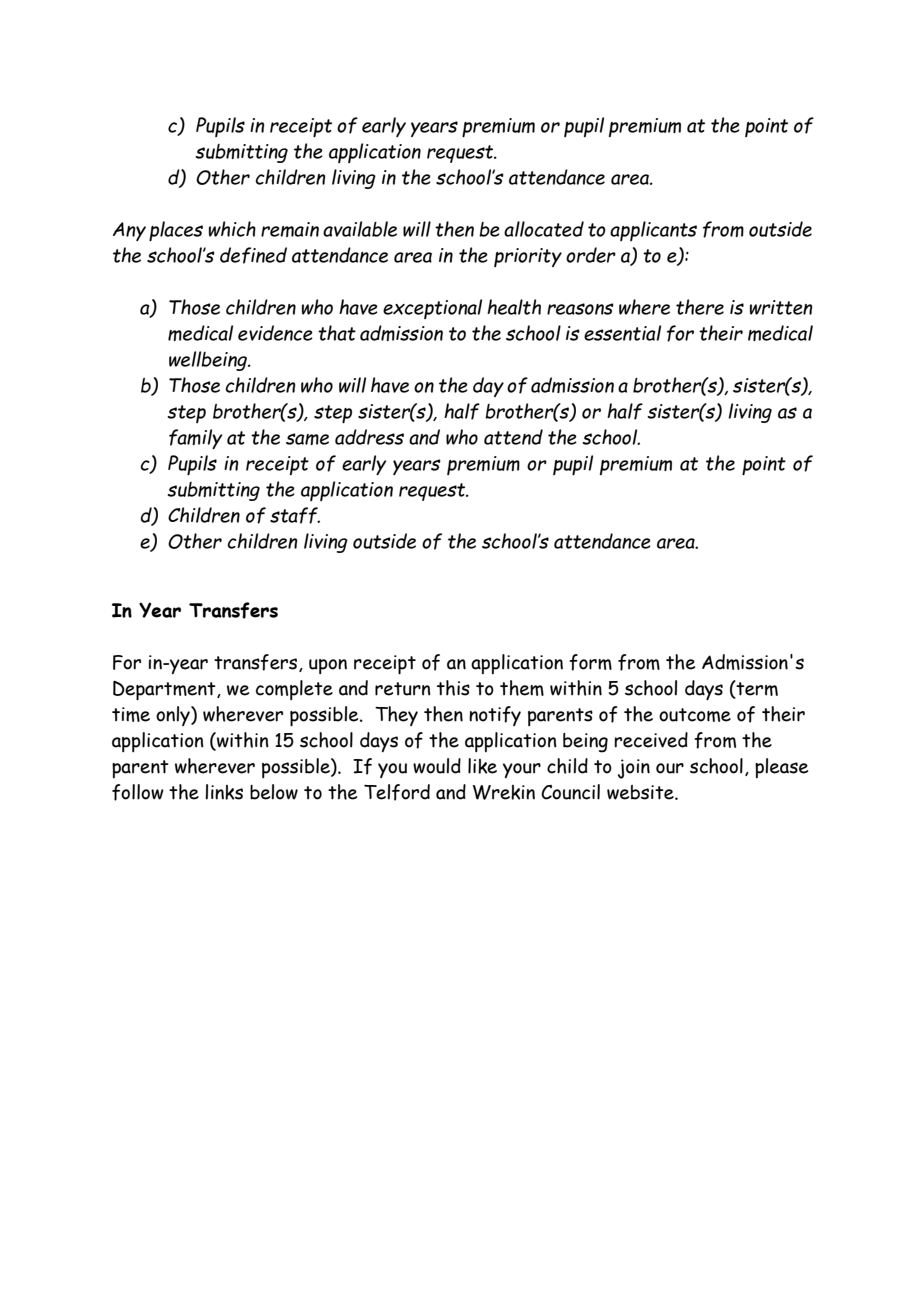 The height and width of the image is (1308, 924). What do you see at coordinates (232, 229) in the image?
I see `which` at bounding box center [232, 229].
